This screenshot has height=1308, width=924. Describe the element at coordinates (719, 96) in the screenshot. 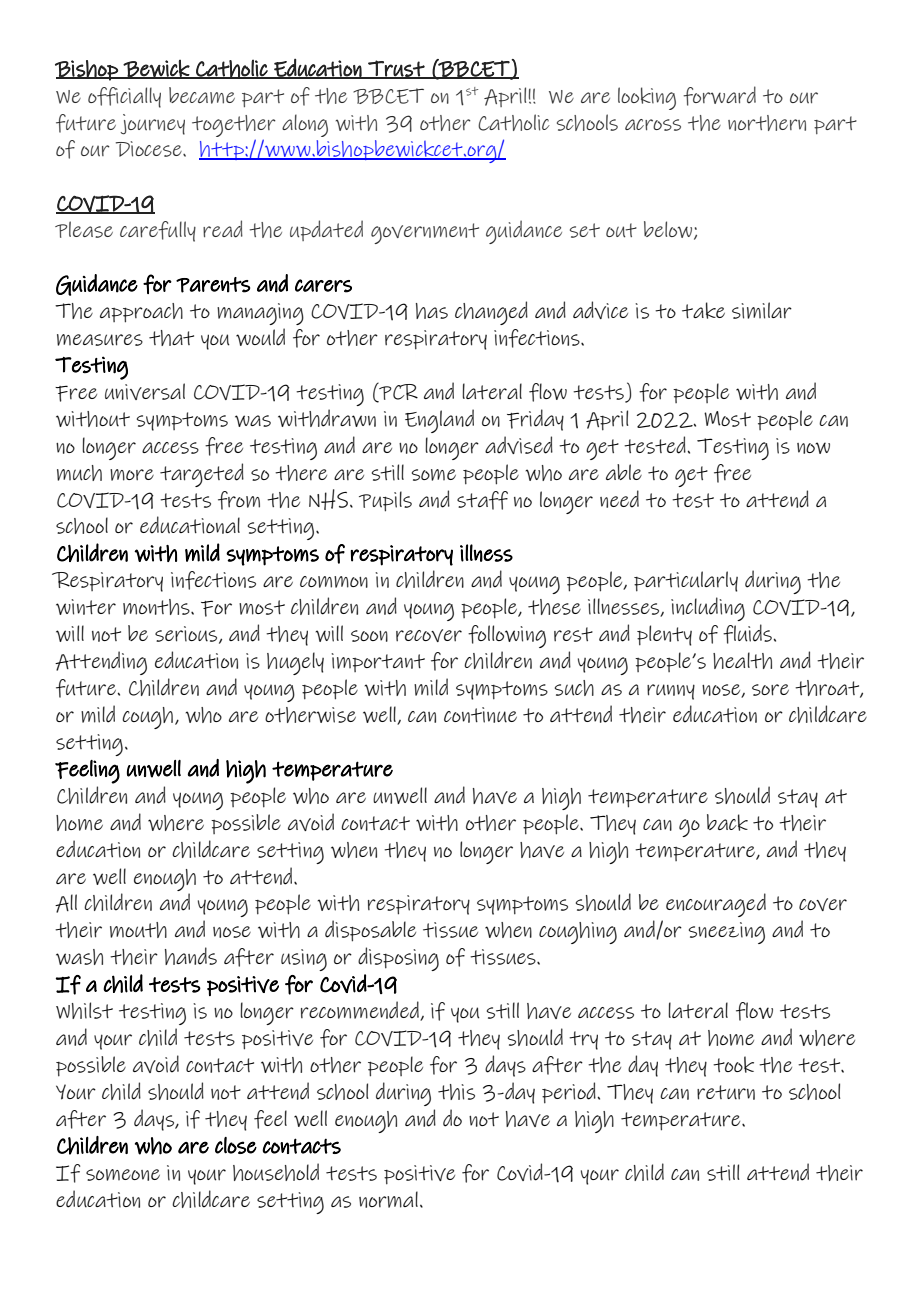

I see `forward` at that location.
